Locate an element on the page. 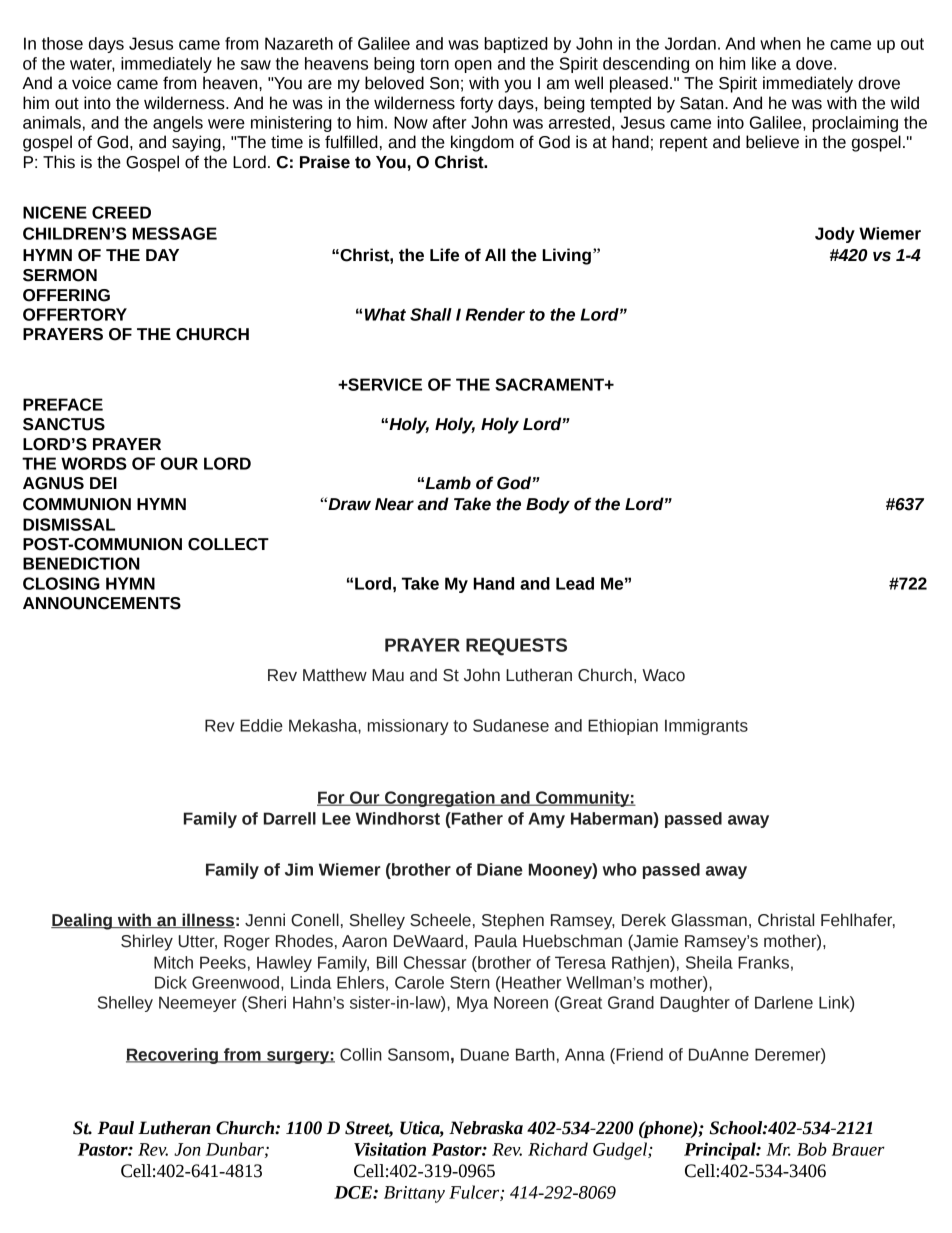 The width and height of the document is (952, 1233). Nebraska is located at coordinates (486, 1128).
